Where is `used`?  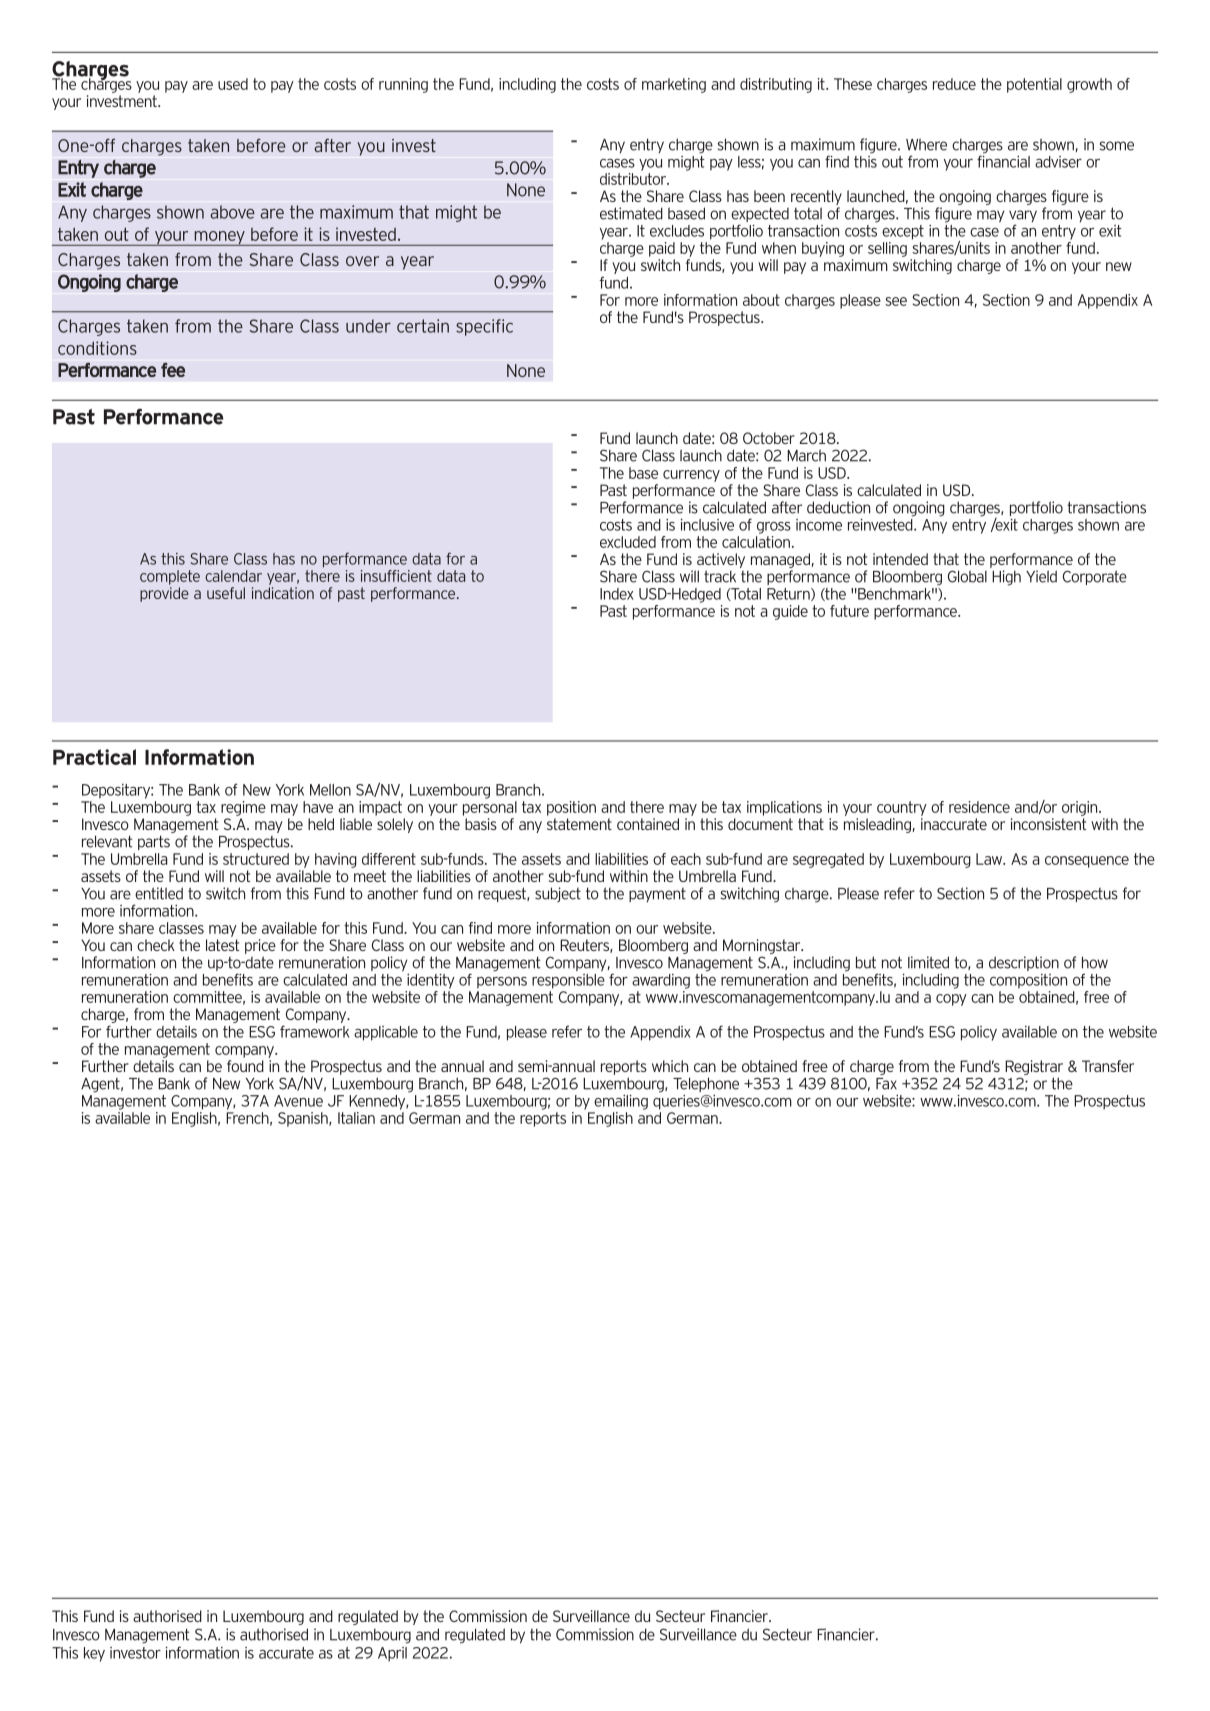
used is located at coordinates (233, 84).
